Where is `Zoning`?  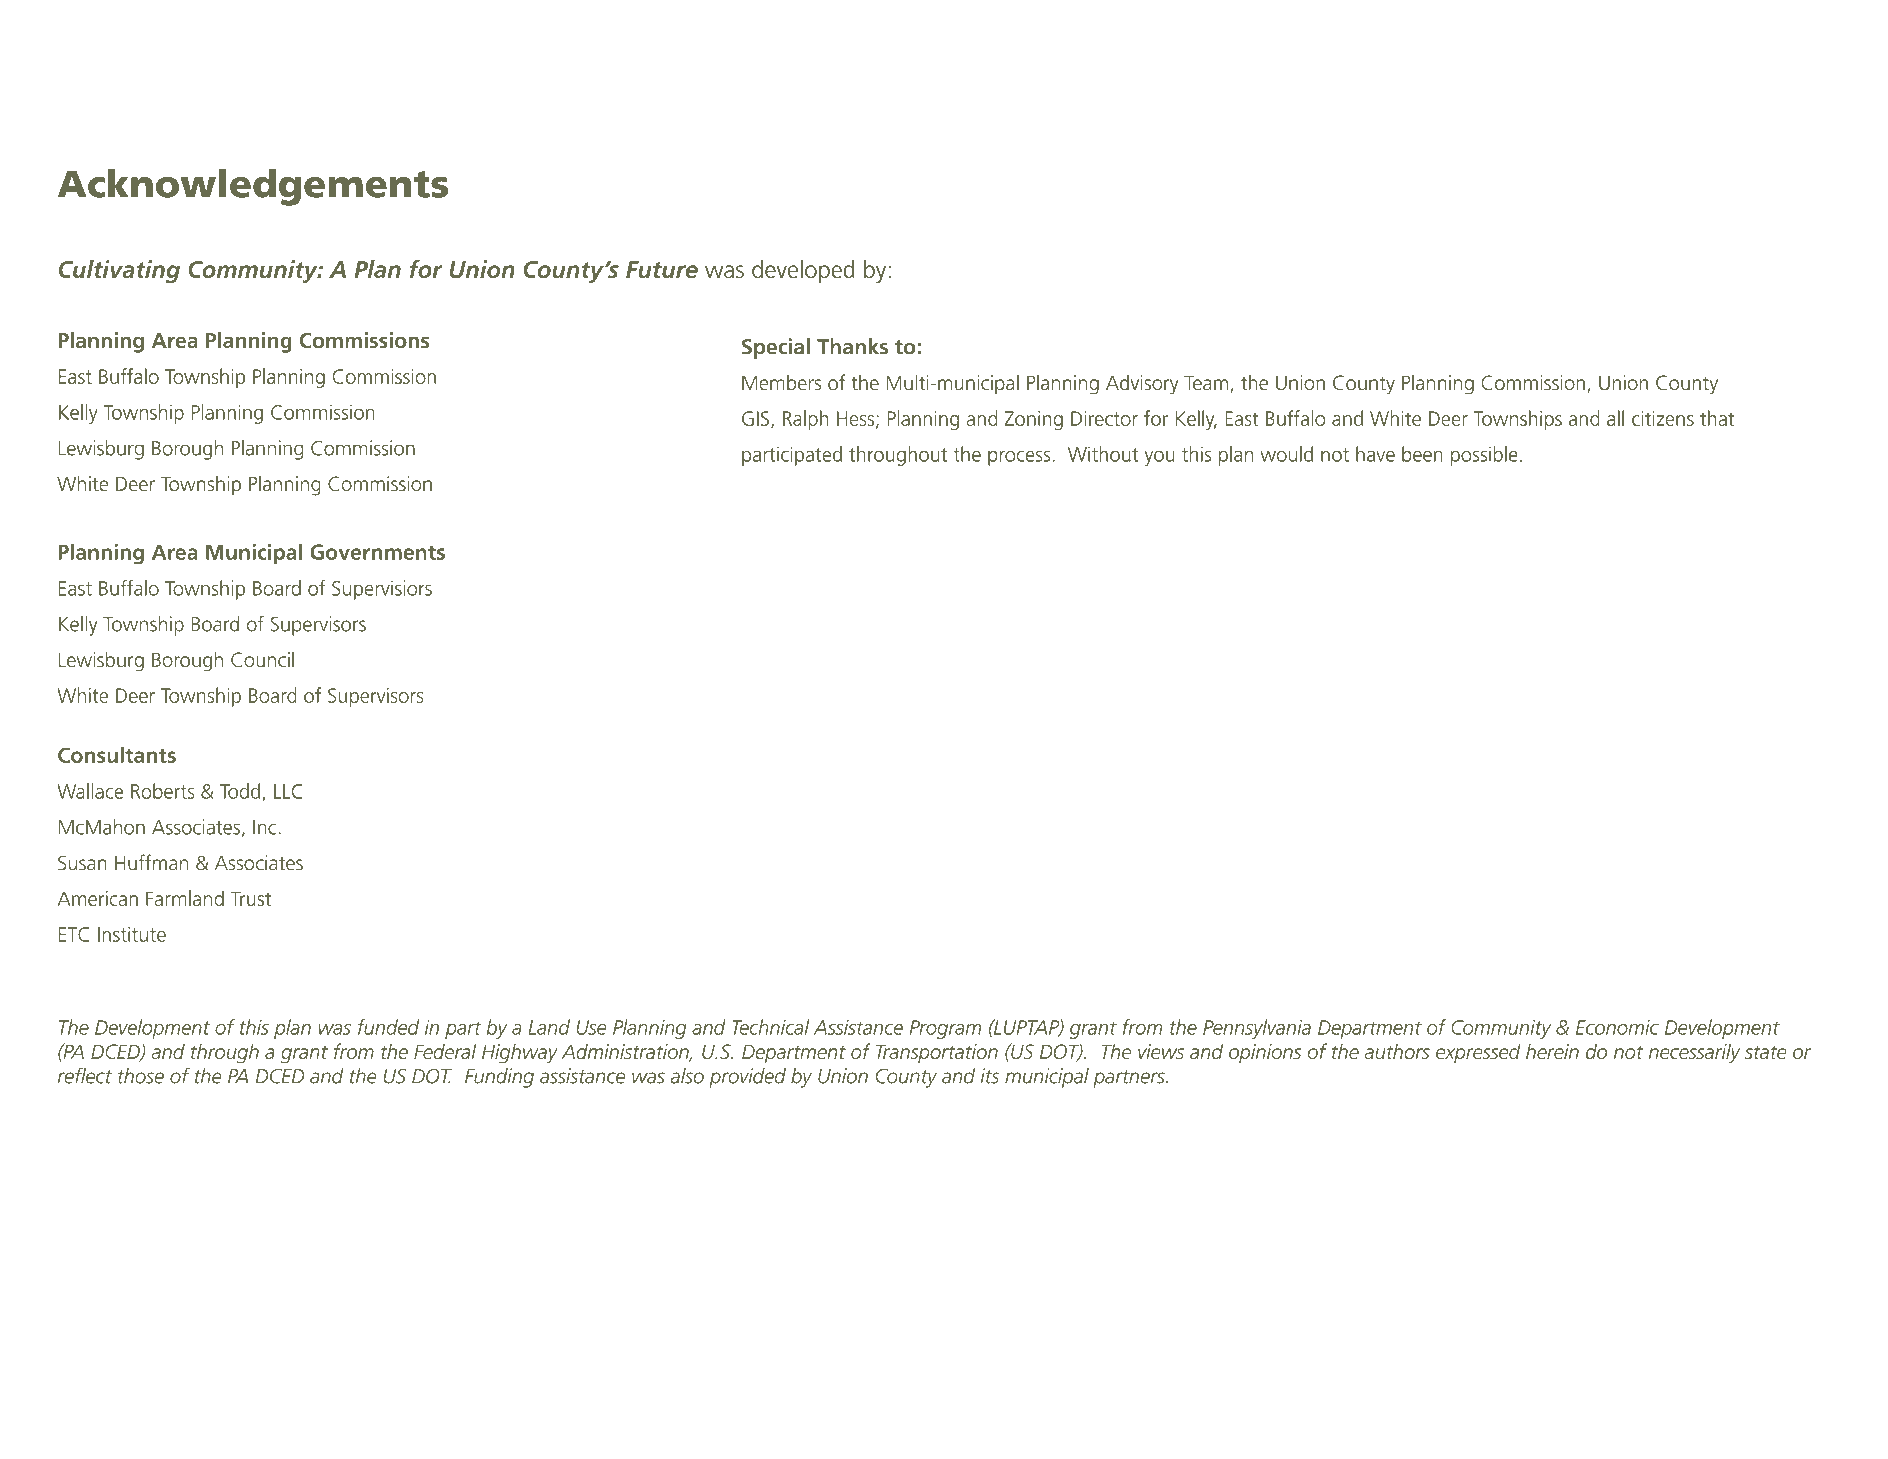 Zoning is located at coordinates (1034, 420).
